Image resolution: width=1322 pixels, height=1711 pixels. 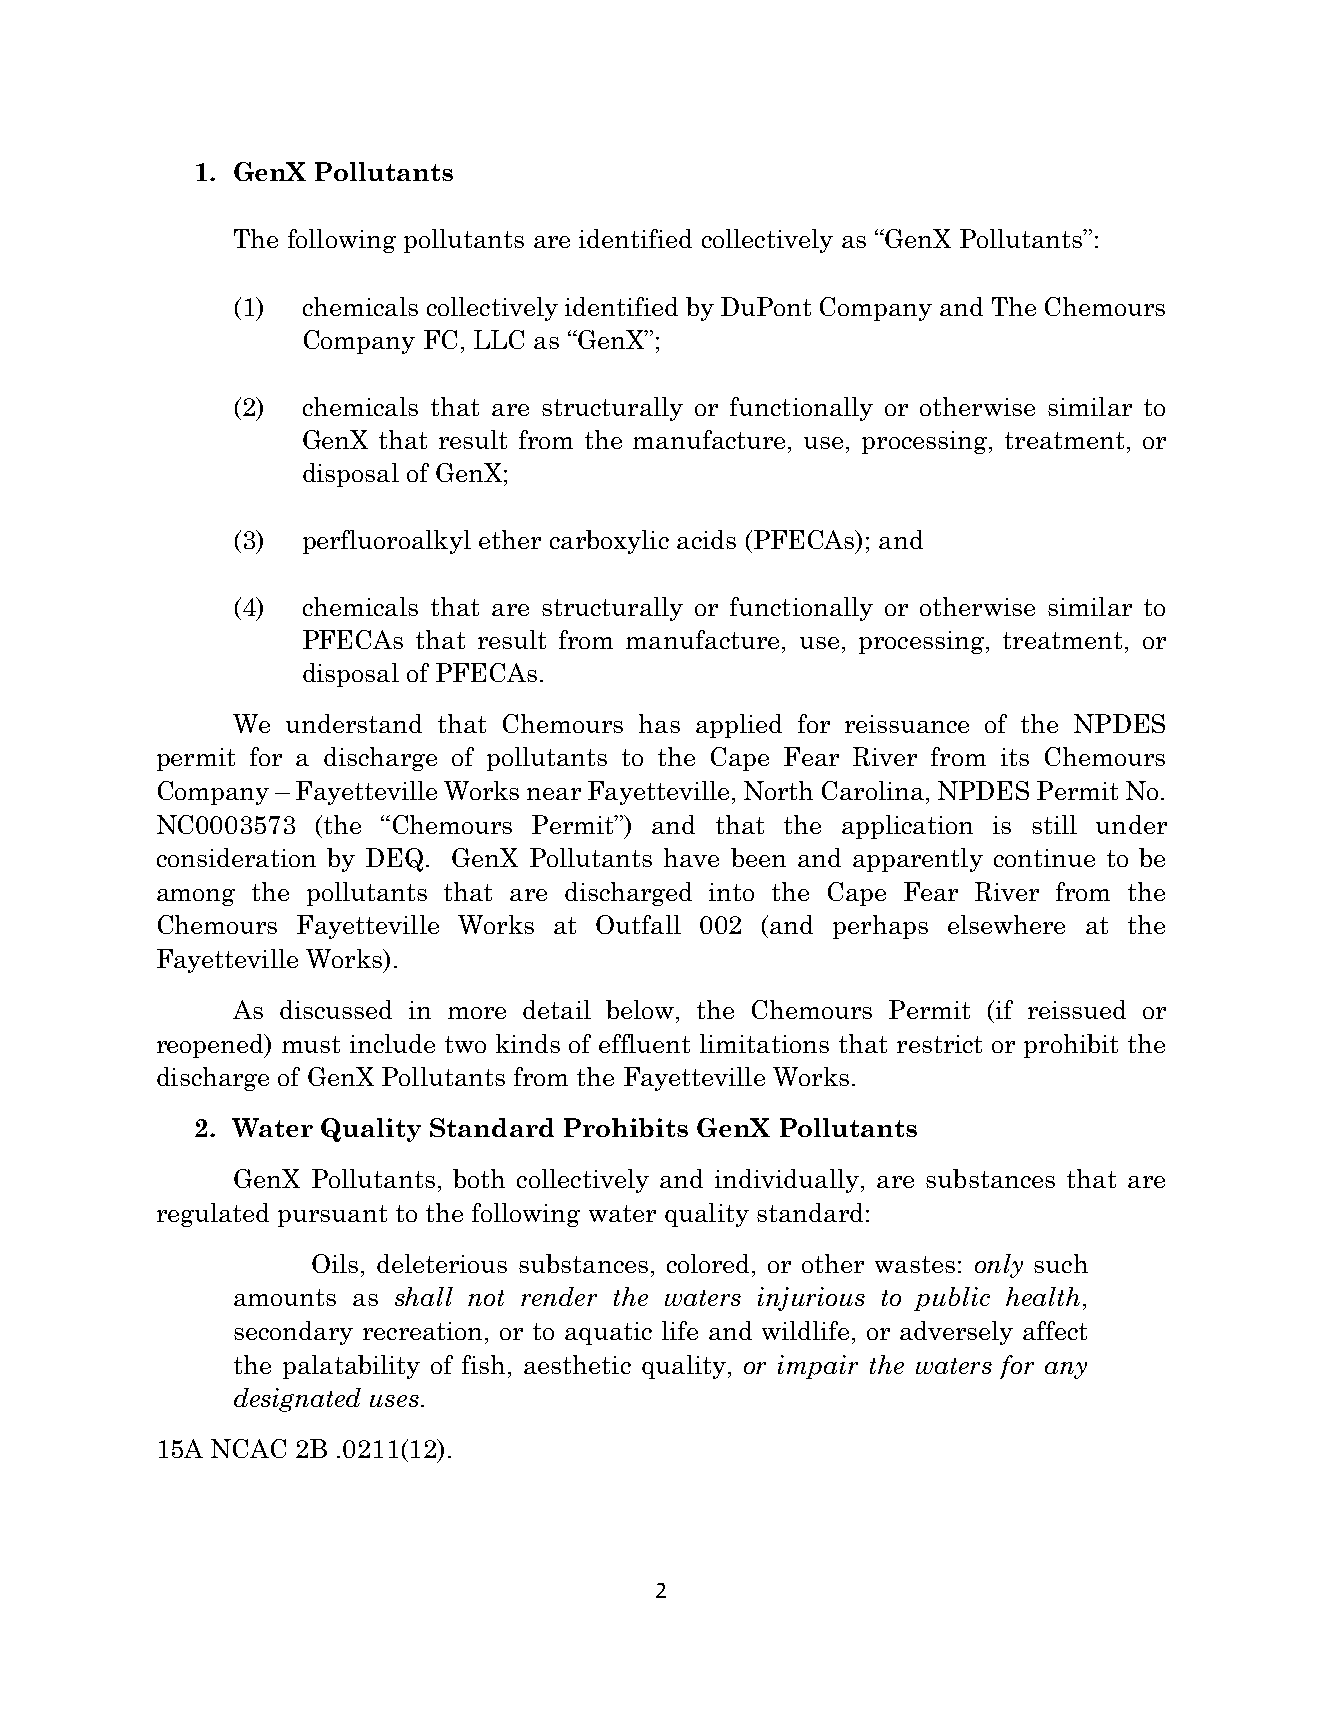 What do you see at coordinates (387, 542) in the screenshot?
I see `perfluoroalkyl` at bounding box center [387, 542].
